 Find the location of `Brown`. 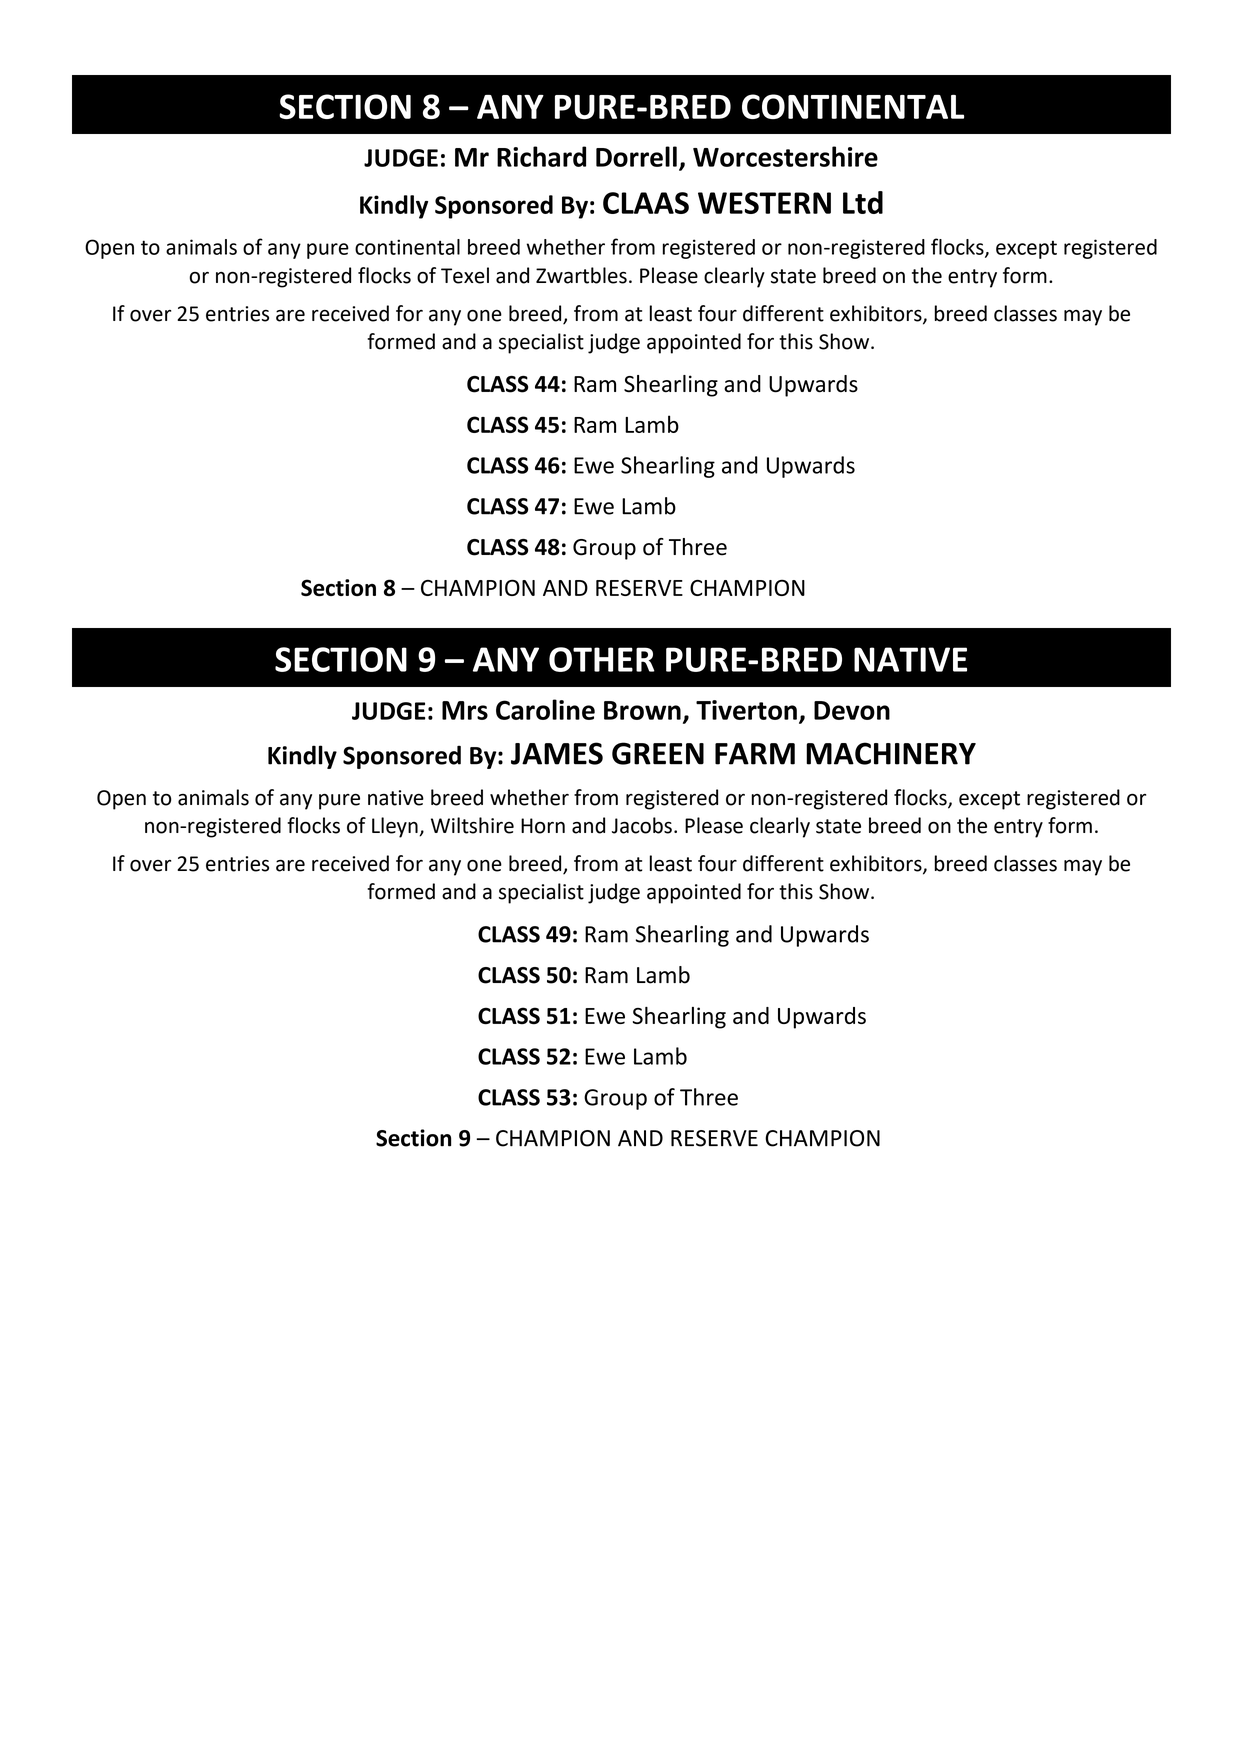

Brown is located at coordinates (642, 710).
